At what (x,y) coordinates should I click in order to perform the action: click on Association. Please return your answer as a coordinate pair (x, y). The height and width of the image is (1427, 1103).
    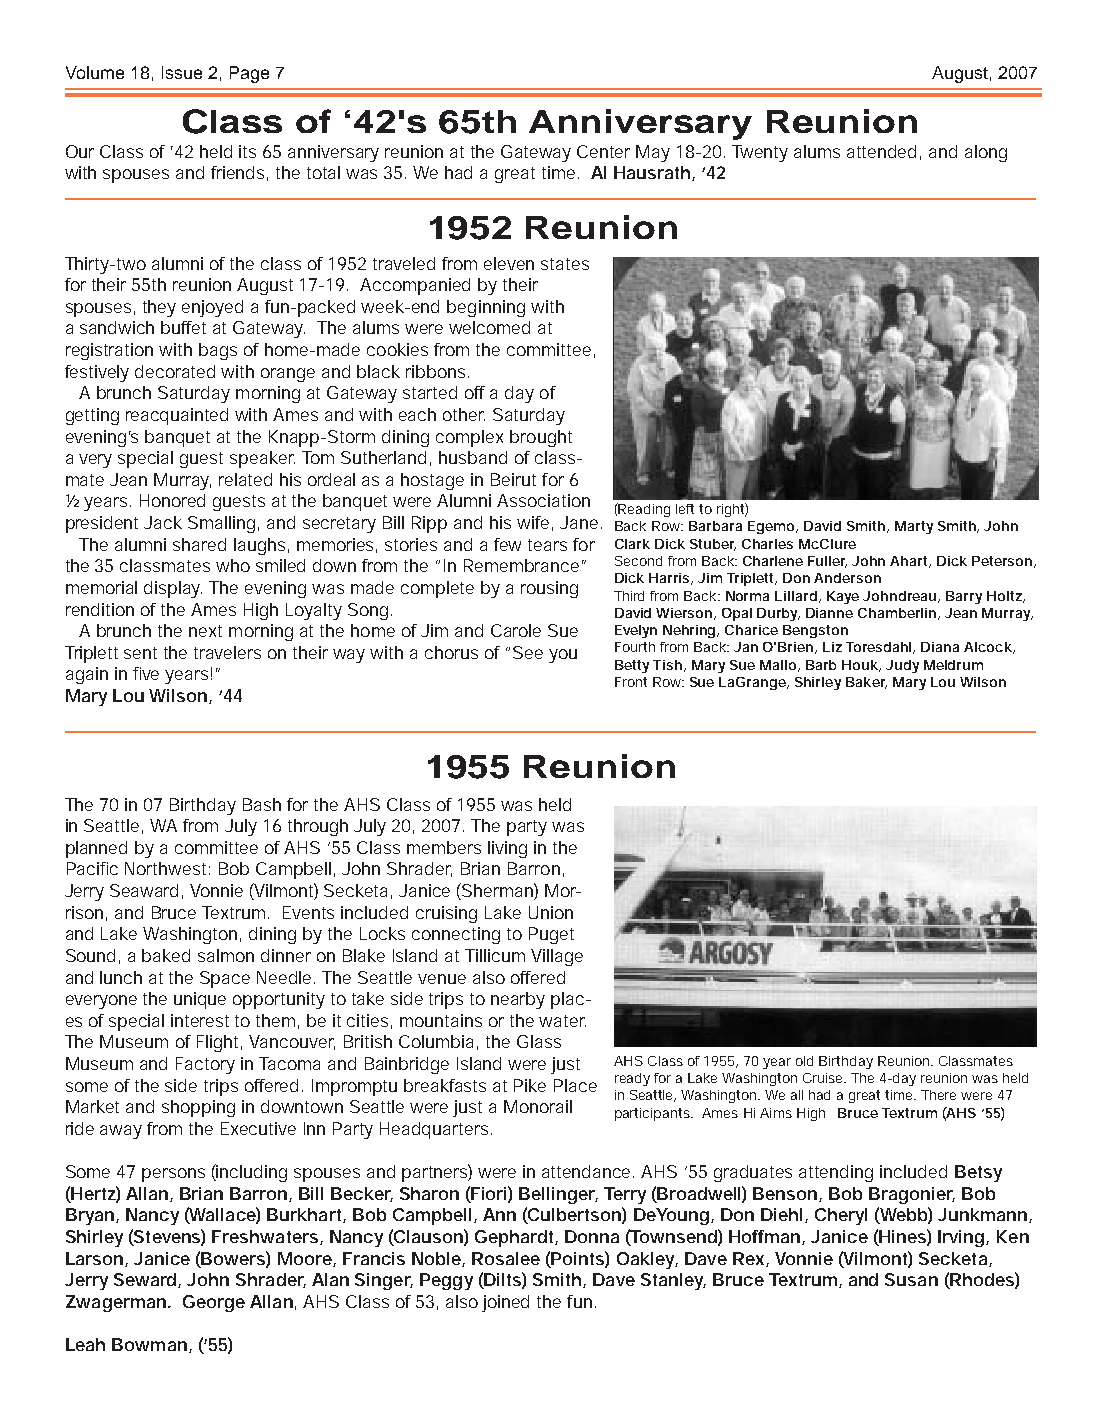
    Looking at the image, I should click on (543, 500).
